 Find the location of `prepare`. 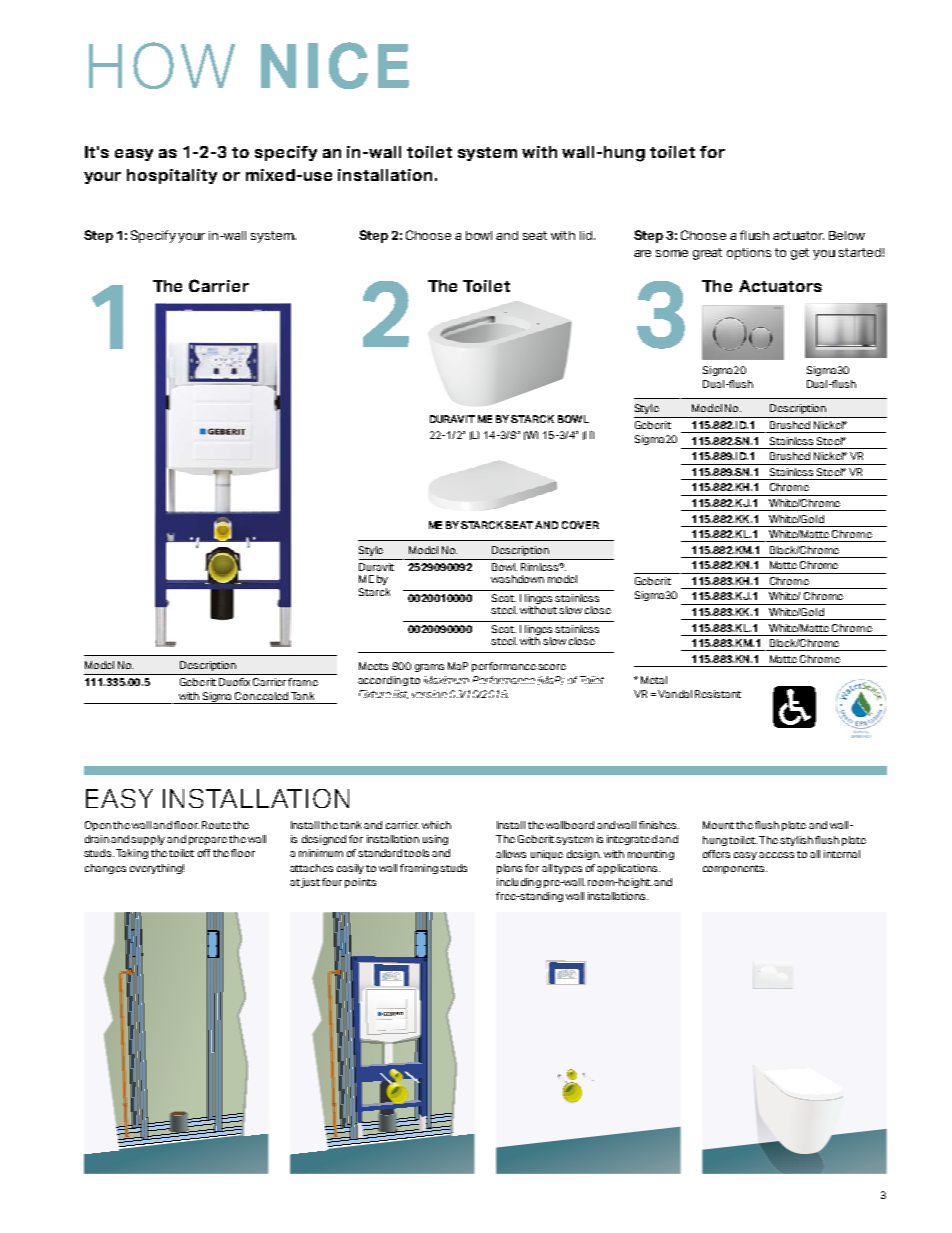

prepare is located at coordinates (208, 841).
